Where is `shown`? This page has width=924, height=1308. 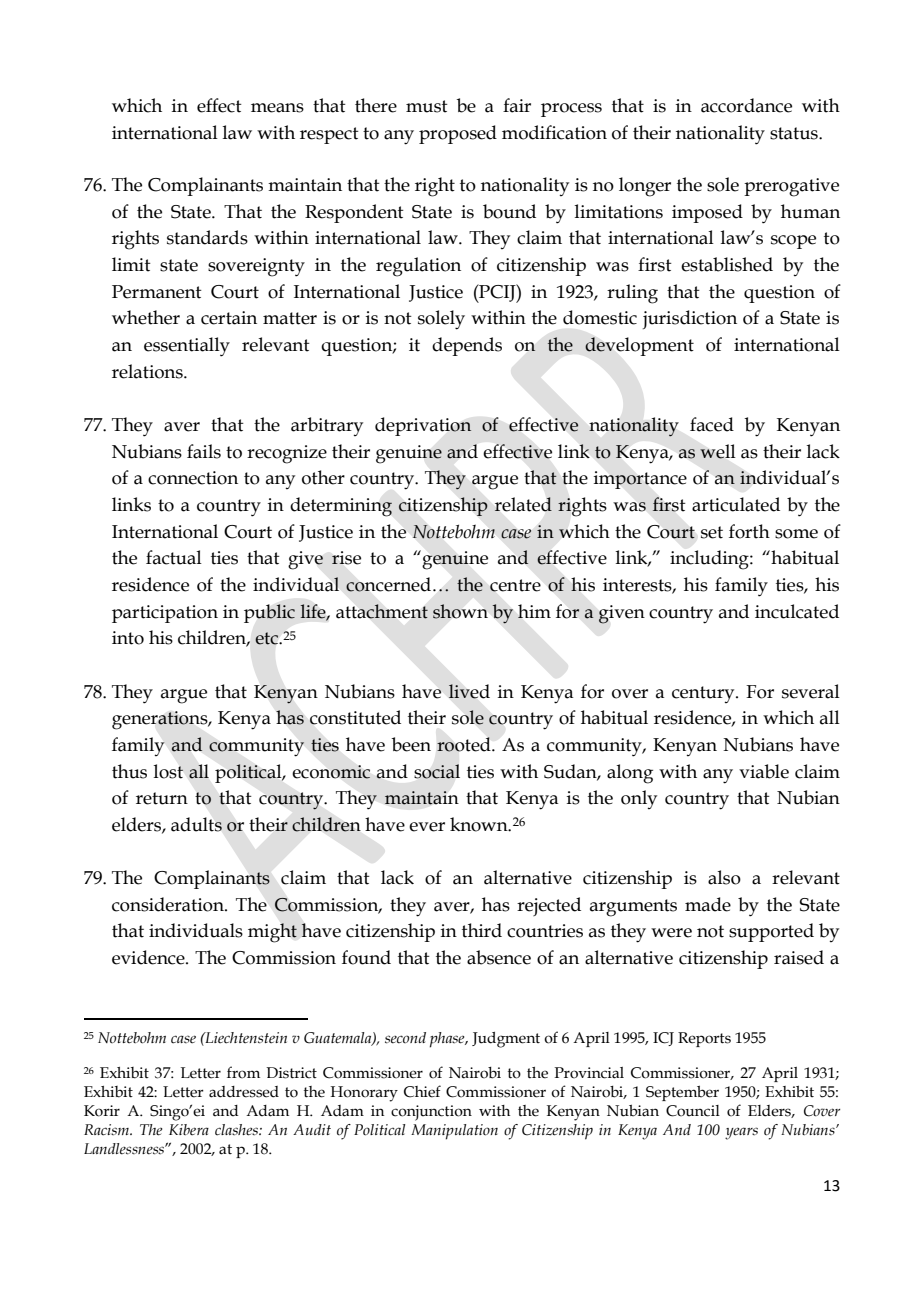
shown is located at coordinates (460, 611).
